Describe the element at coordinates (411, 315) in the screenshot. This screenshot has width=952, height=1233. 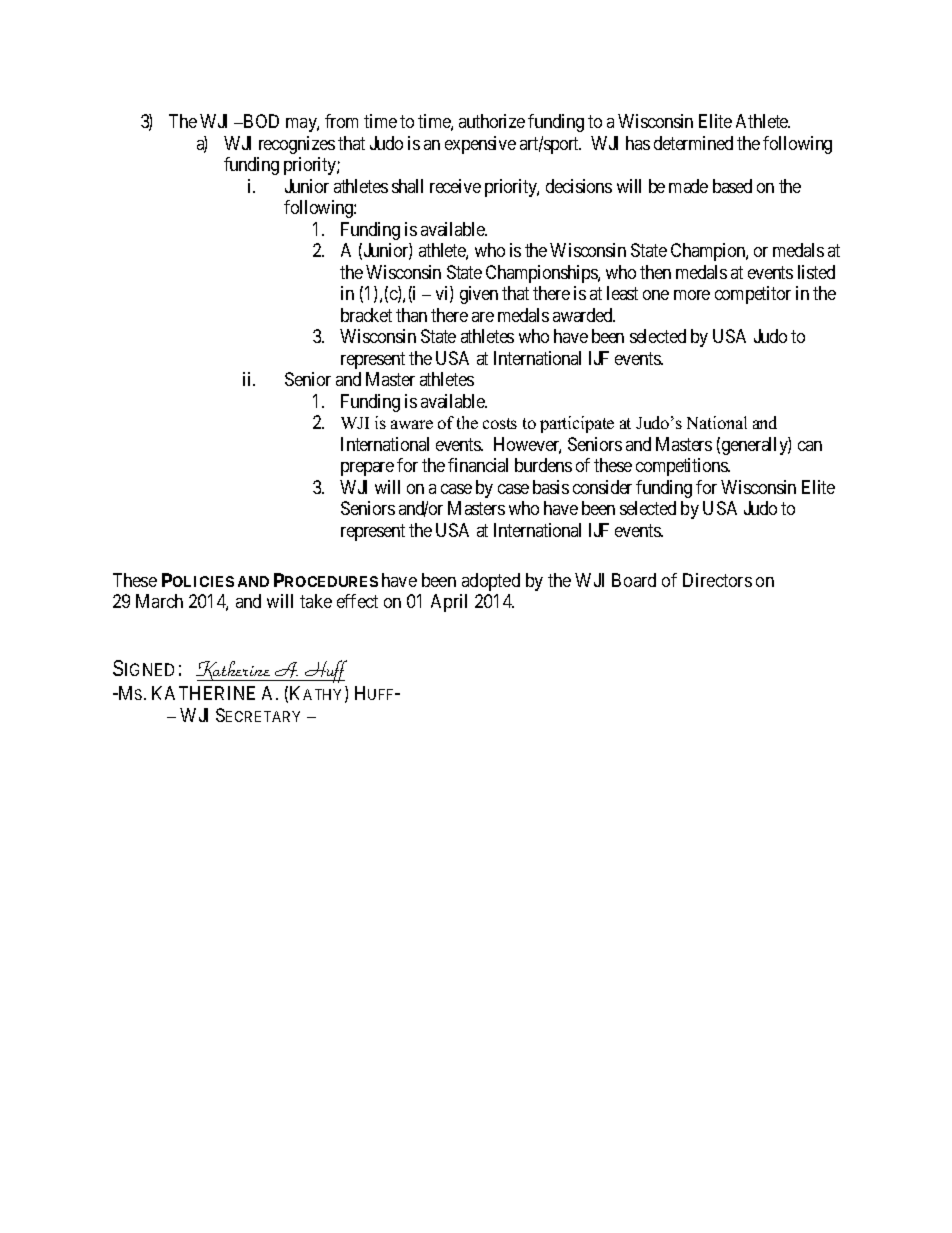
I see `than` at that location.
